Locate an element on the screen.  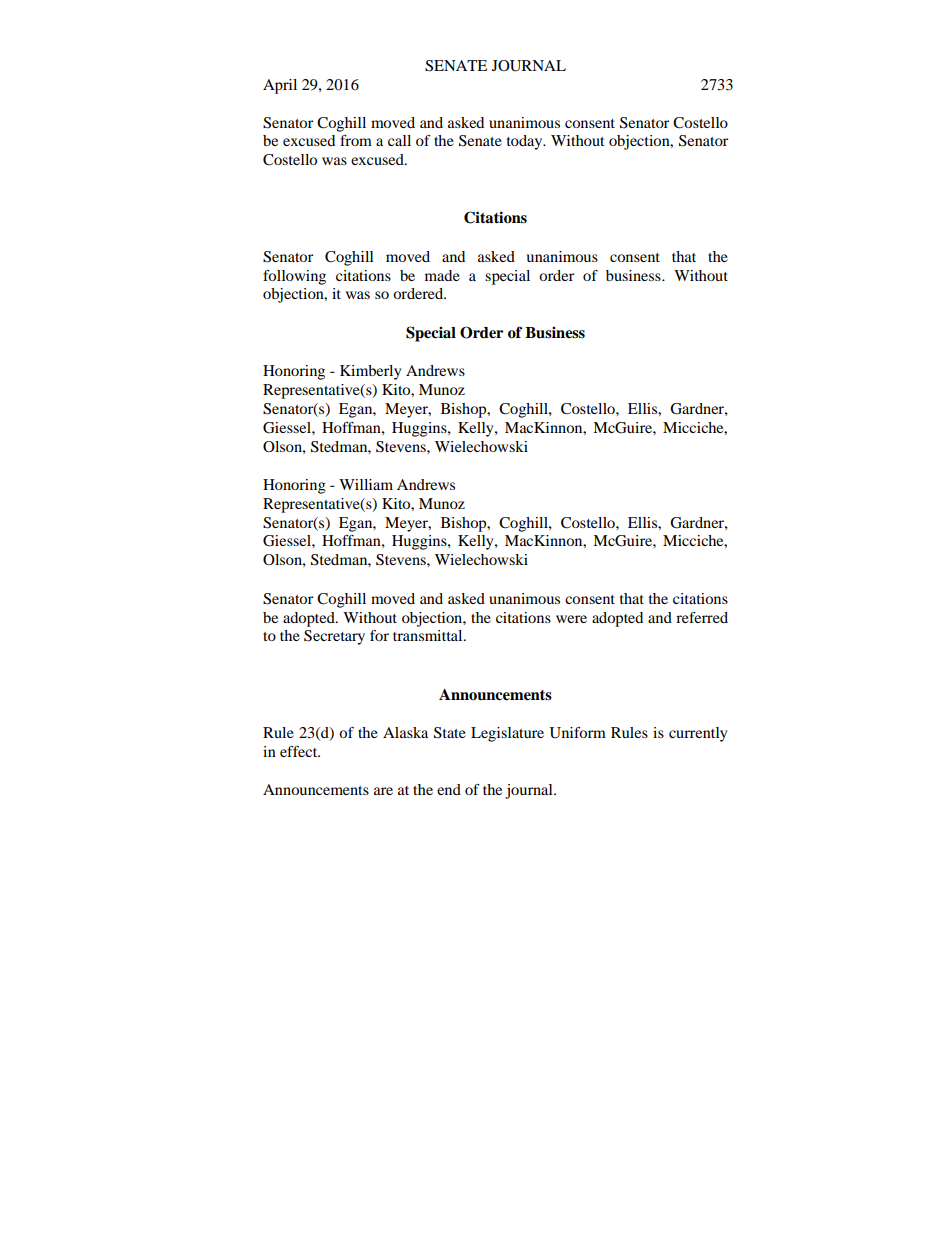
today is located at coordinates (526, 142).
